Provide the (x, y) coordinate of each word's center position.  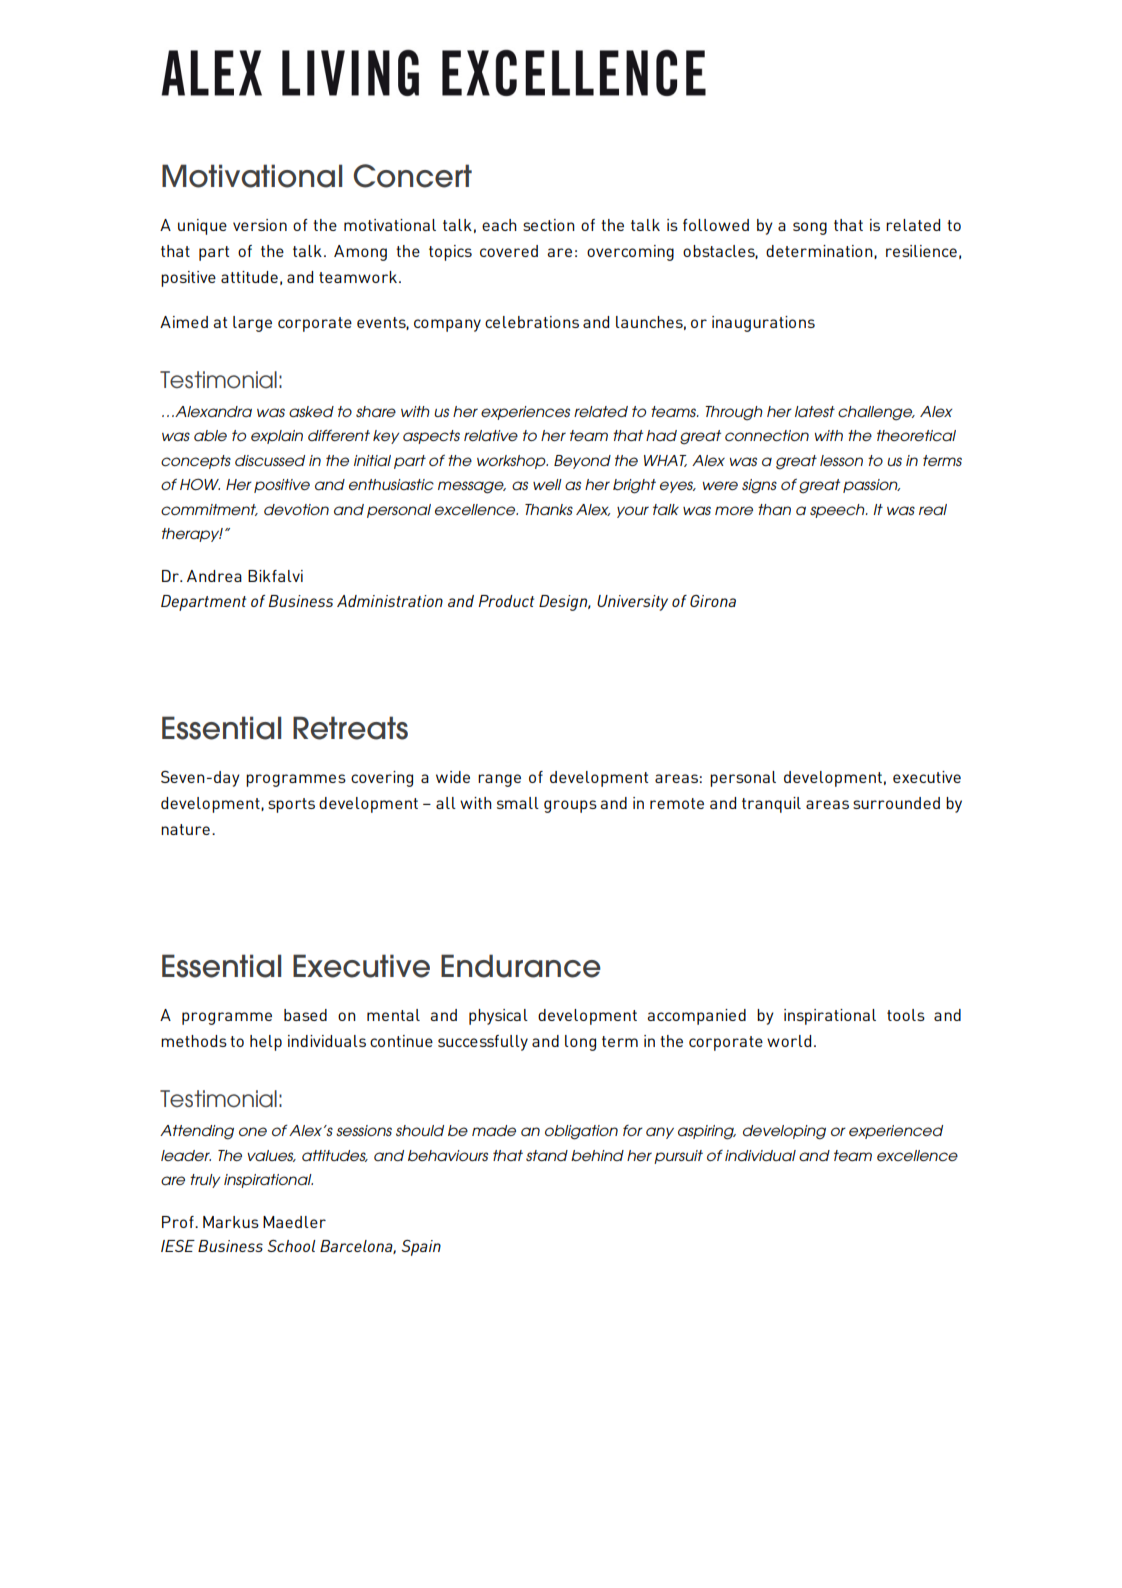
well (547, 484)
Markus (231, 1222)
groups (570, 806)
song (810, 228)
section (549, 225)
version (260, 225)
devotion (296, 509)
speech (838, 511)
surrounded (896, 803)
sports (291, 805)
